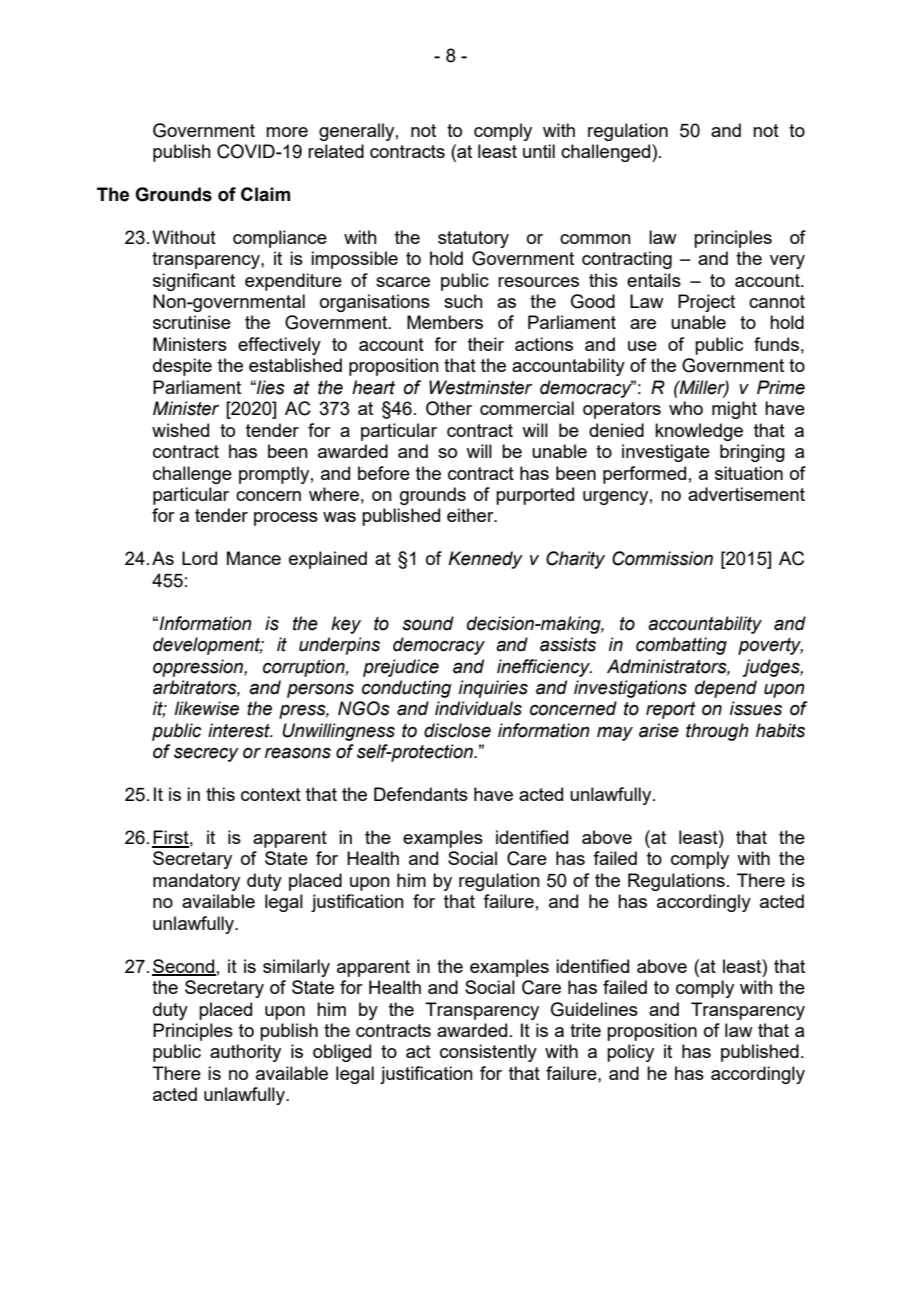 This page has height=1308, width=924. Describe the element at coordinates (180, 430) in the page. I see `wished` at that location.
